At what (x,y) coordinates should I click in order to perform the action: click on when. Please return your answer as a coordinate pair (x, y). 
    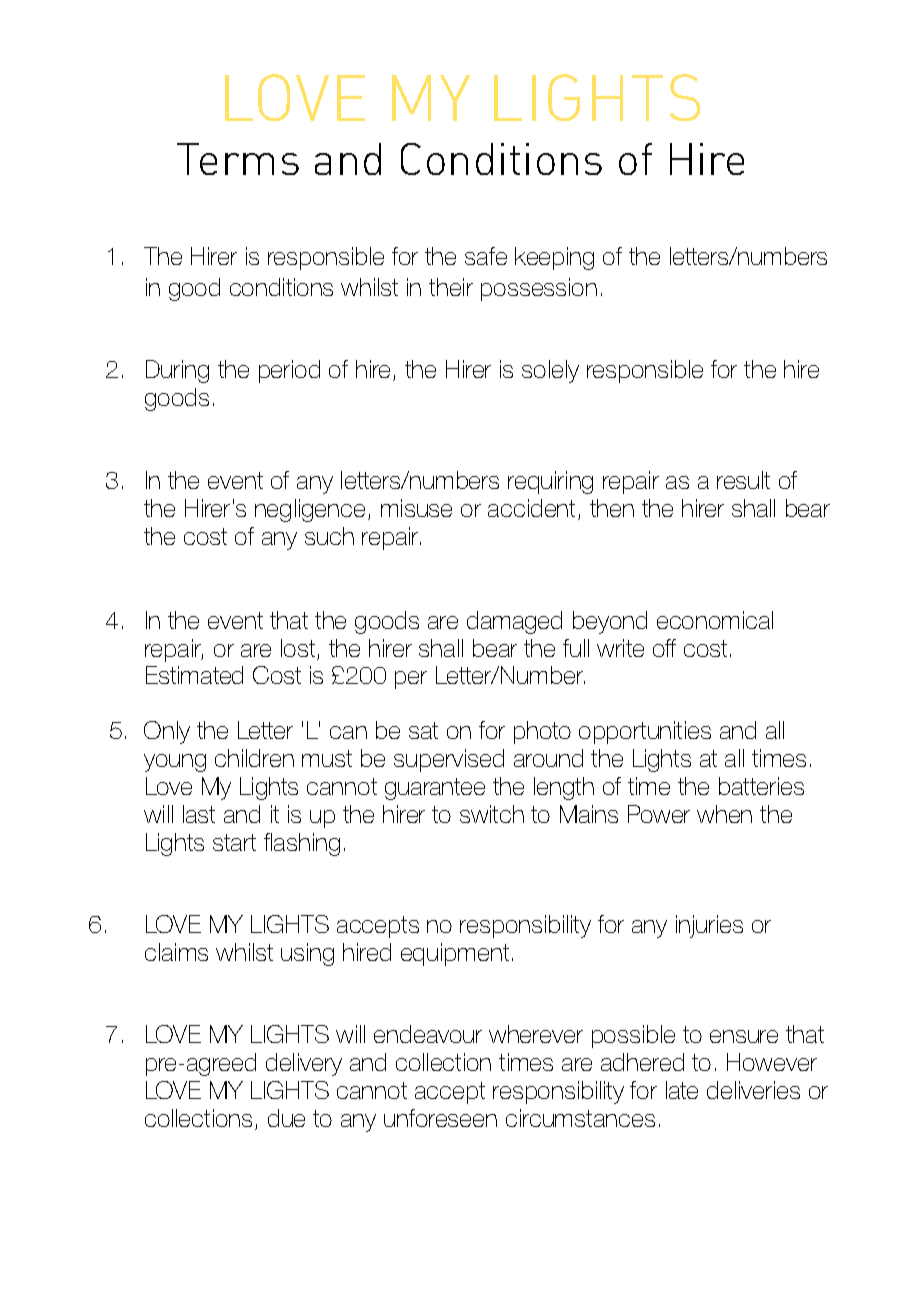
    Looking at the image, I should click on (724, 814).
